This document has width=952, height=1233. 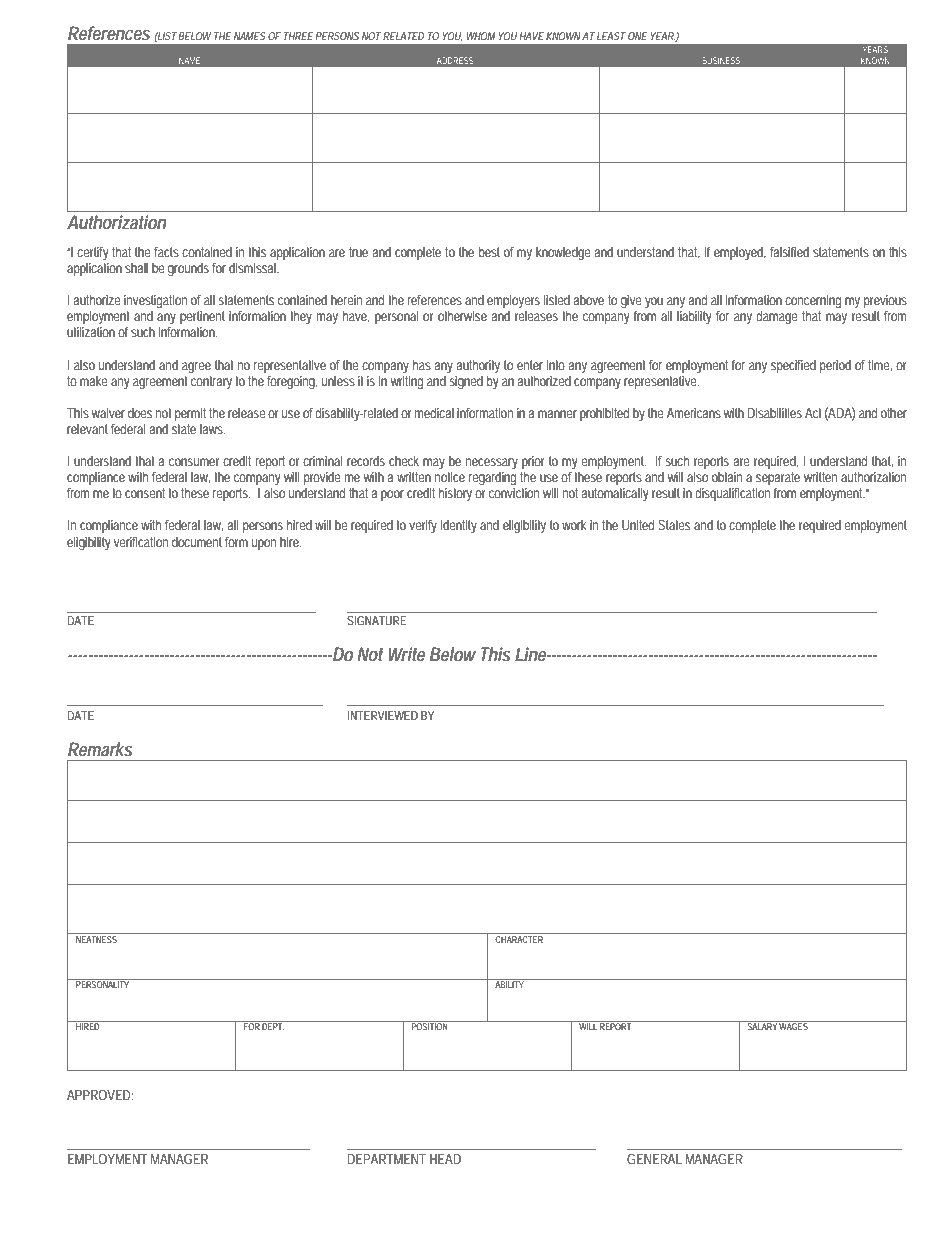 What do you see at coordinates (98, 1095) in the document?
I see `APPROVED` at bounding box center [98, 1095].
